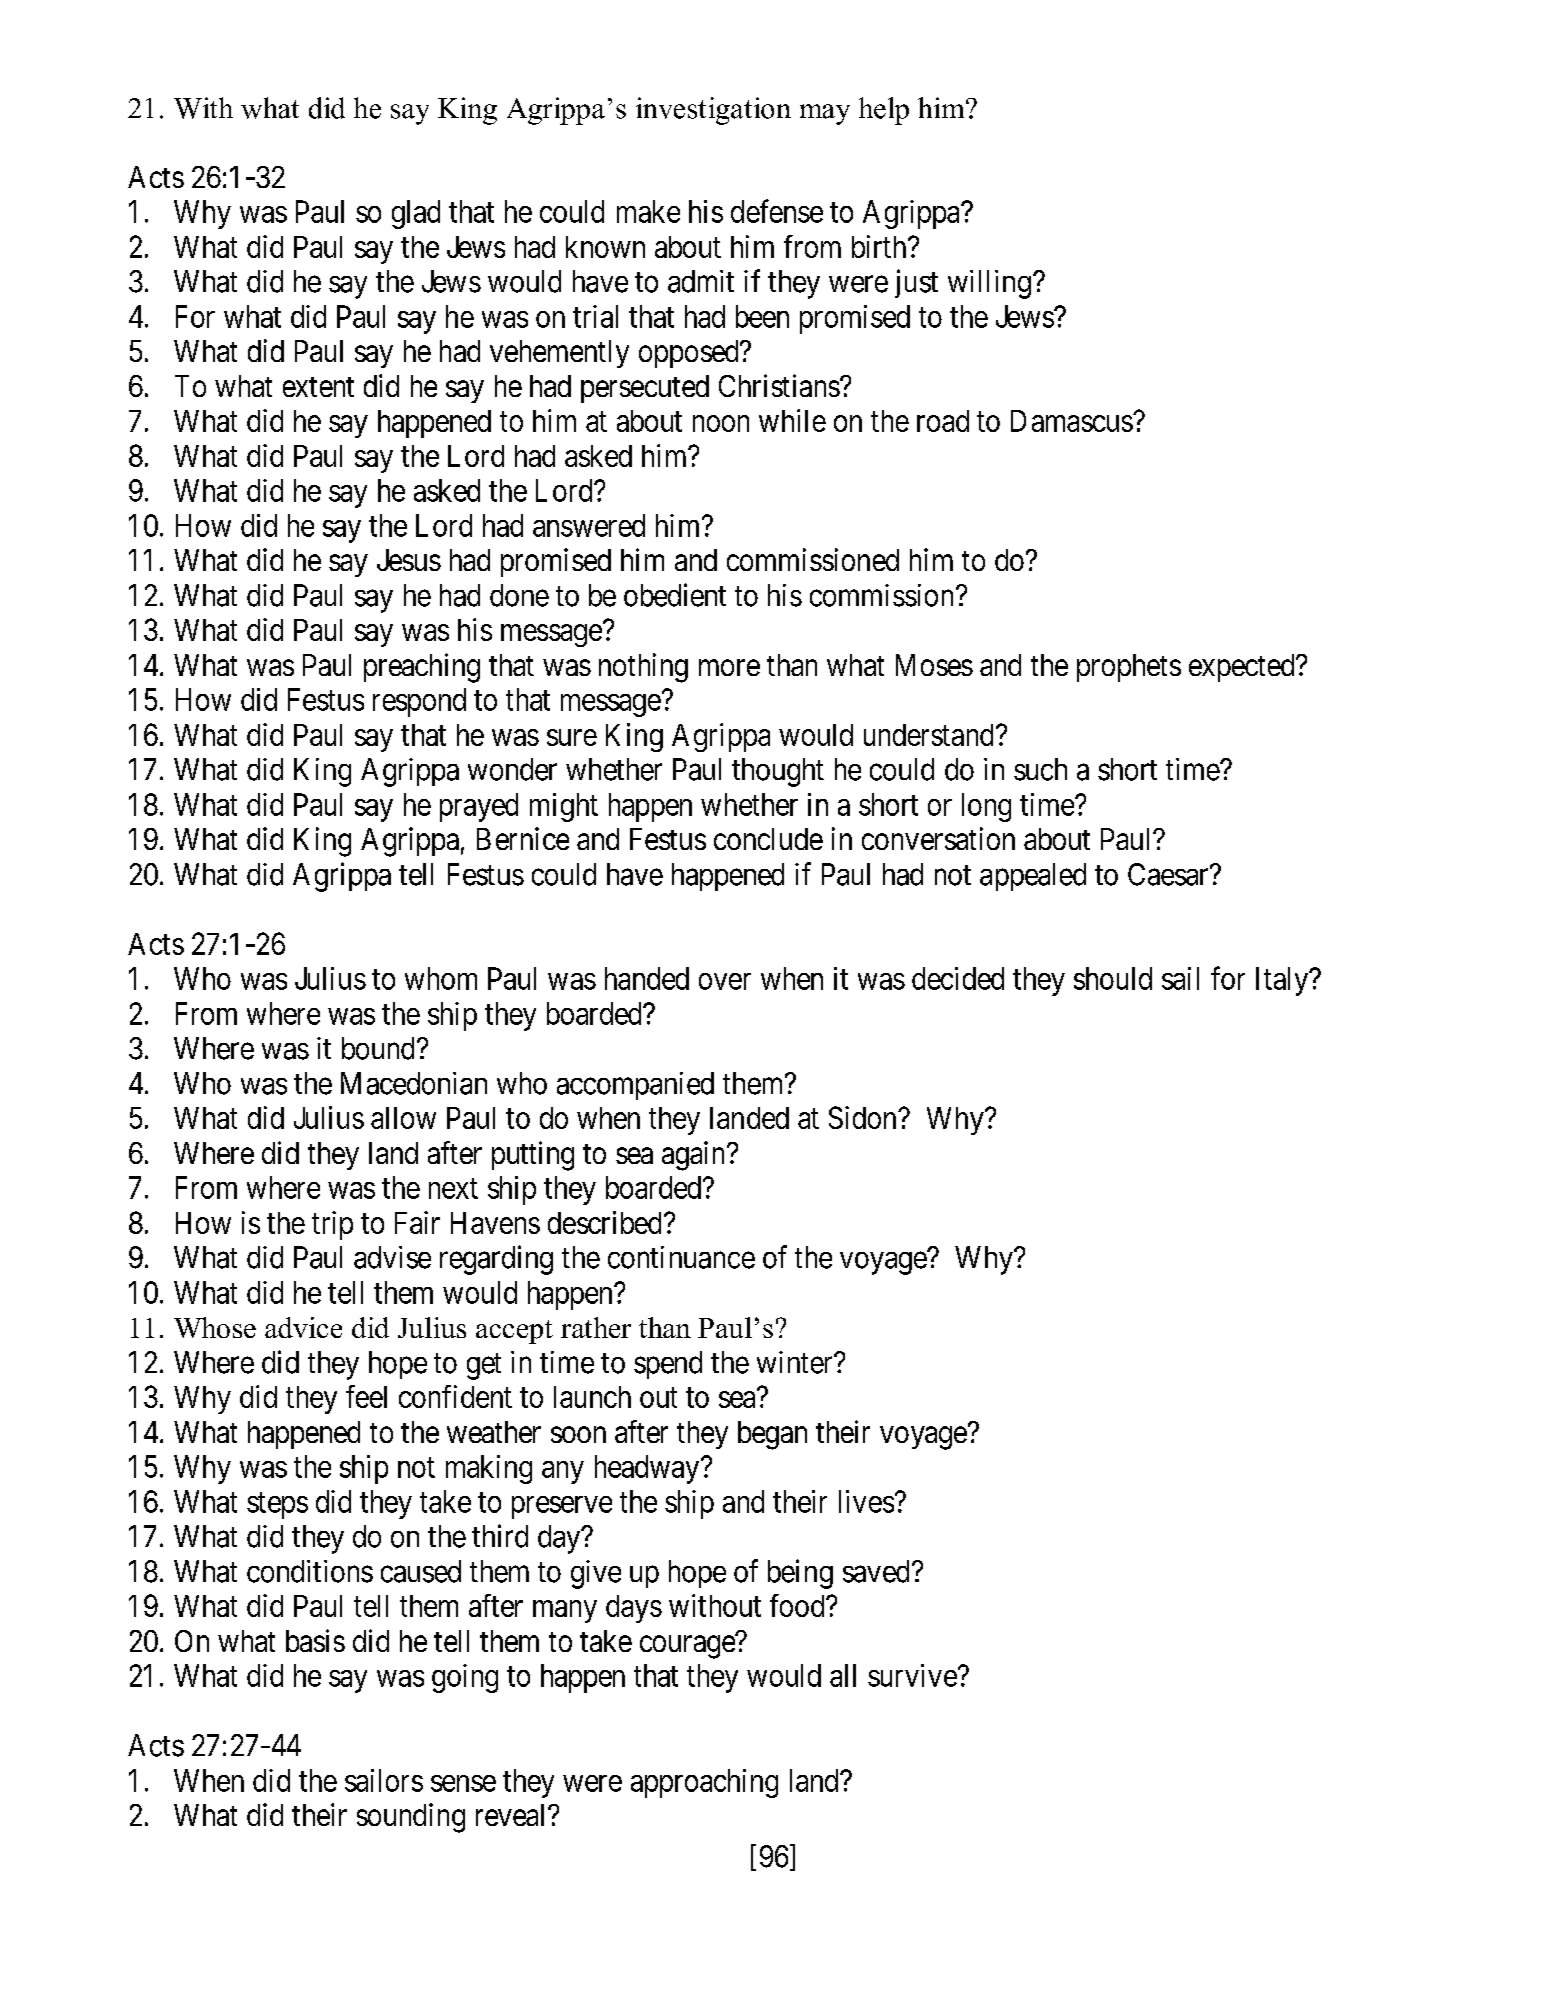 This screenshot has height=2000, width=1546. What do you see at coordinates (409, 560) in the screenshot?
I see `Jesus` at bounding box center [409, 560].
